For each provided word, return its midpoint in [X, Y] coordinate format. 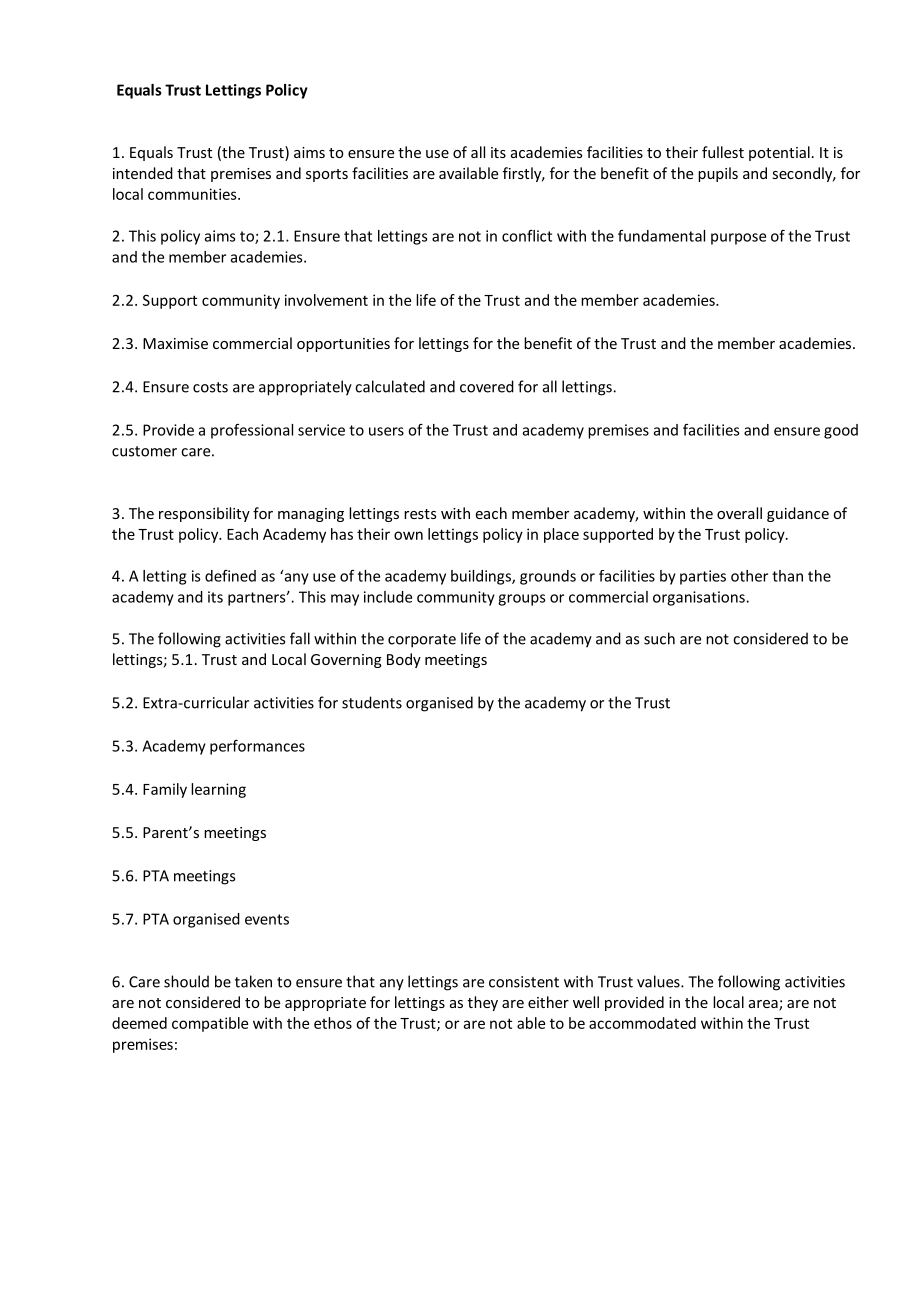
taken [253, 981]
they [483, 1003]
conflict [527, 236]
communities [193, 194]
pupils [718, 174]
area [764, 1005]
